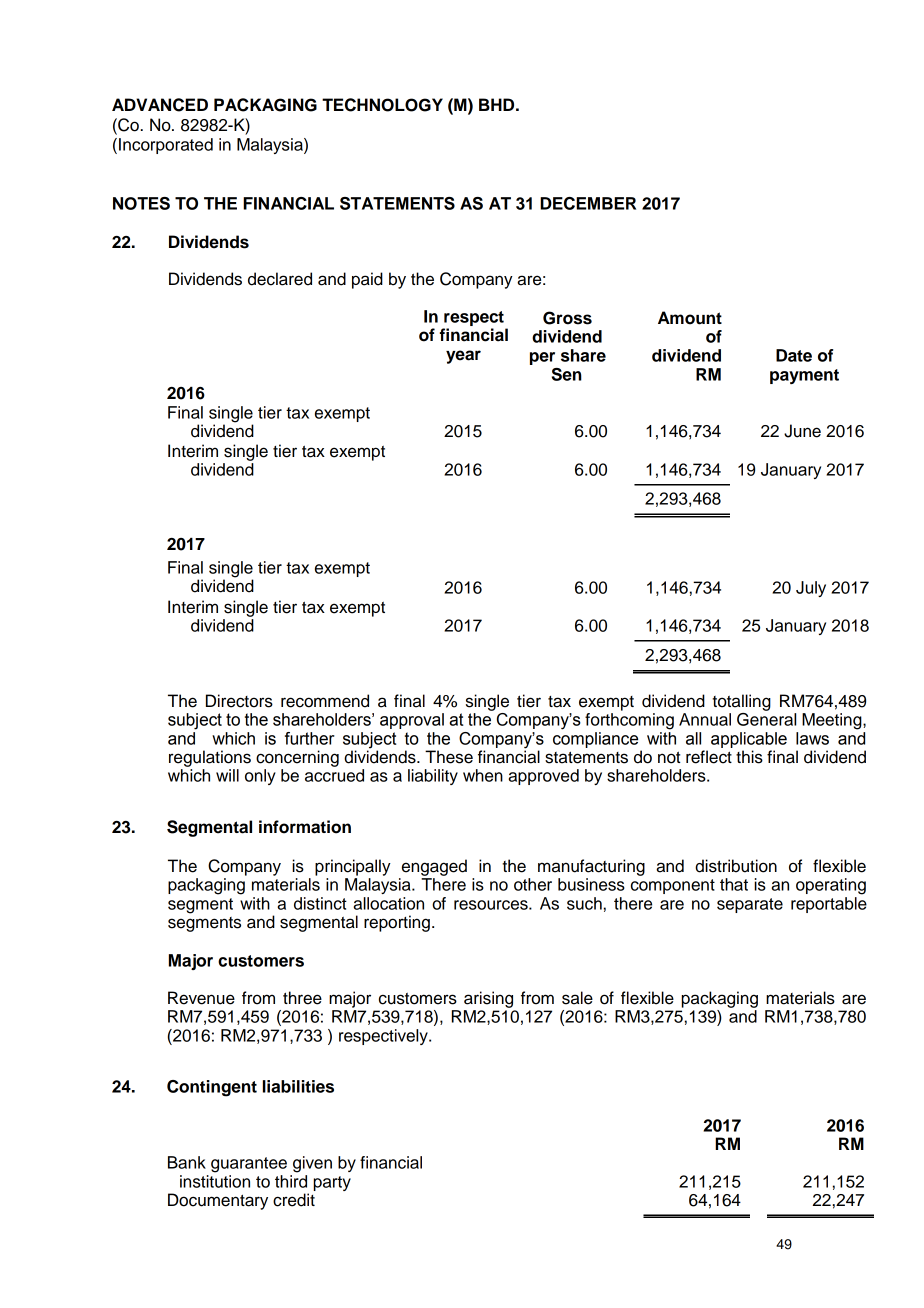 This document has height=1308, width=924. What do you see at coordinates (741, 702) in the document?
I see `totalling` at bounding box center [741, 702].
